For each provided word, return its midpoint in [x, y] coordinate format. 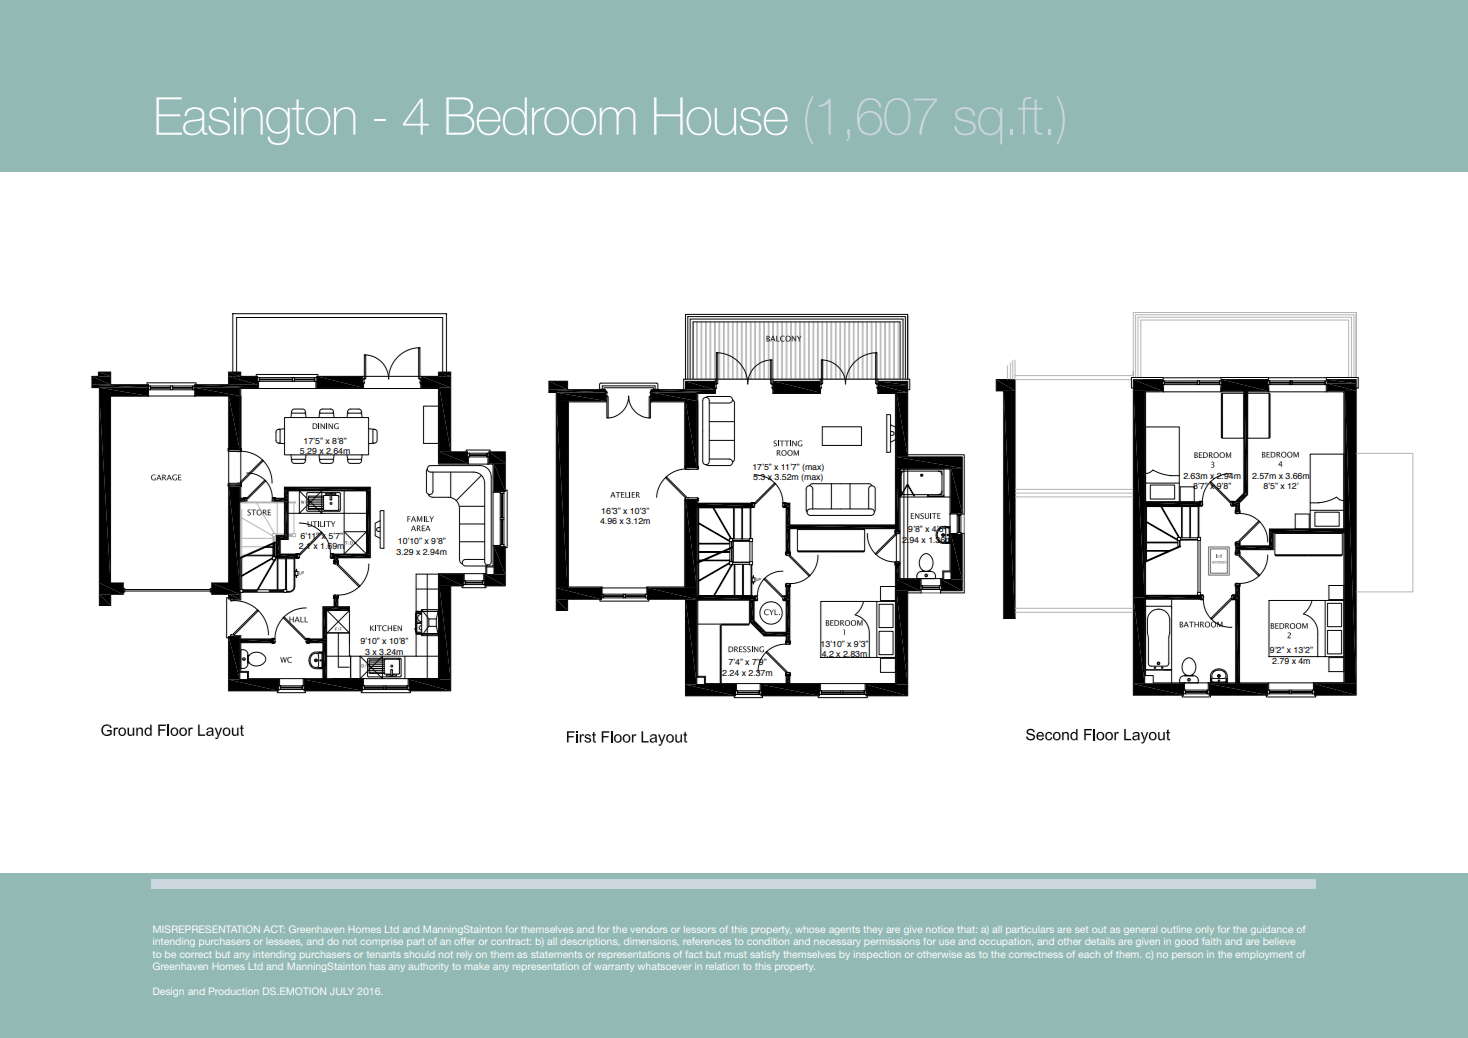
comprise [382, 942]
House [721, 116]
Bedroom [540, 116]
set [1081, 929]
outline [1176, 929]
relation [722, 966]
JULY [341, 991]
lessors [700, 929]
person [1187, 956]
